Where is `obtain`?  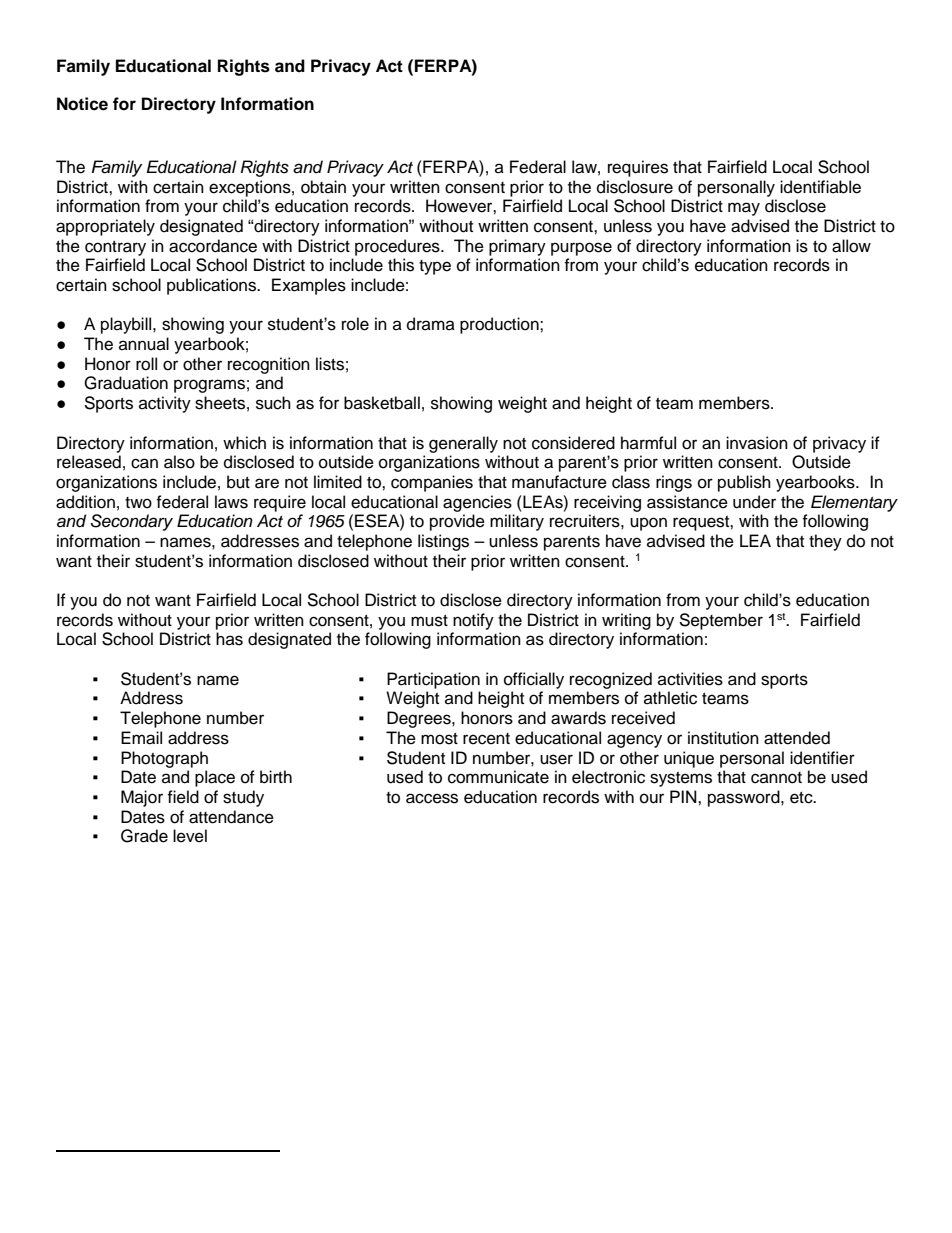 obtain is located at coordinates (323, 187).
